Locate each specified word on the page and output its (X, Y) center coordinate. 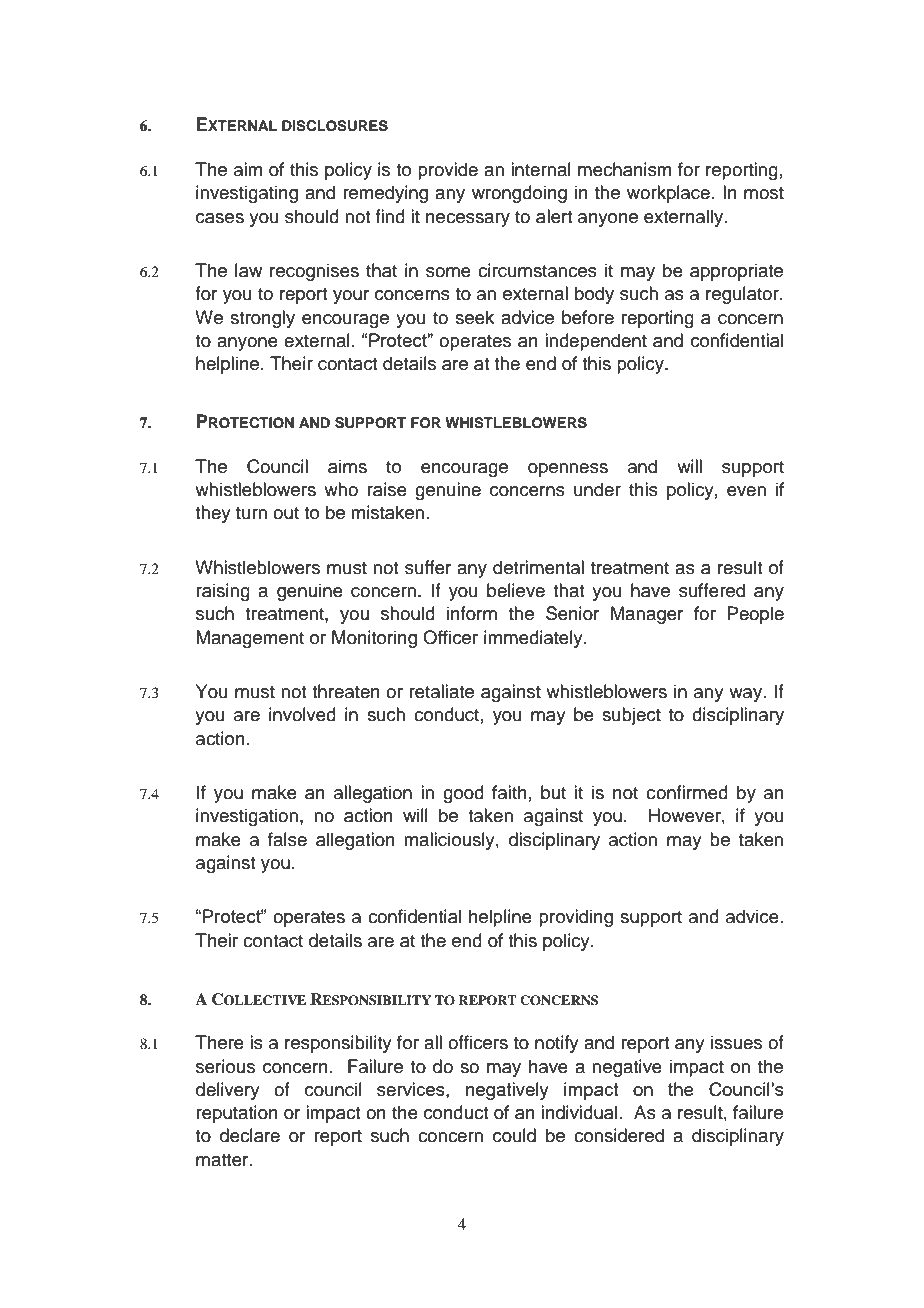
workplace (668, 194)
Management (250, 639)
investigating (247, 194)
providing (576, 918)
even (746, 491)
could (514, 1135)
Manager (647, 615)
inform (472, 613)
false (287, 839)
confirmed (687, 792)
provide (448, 171)
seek (474, 317)
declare (250, 1135)
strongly (262, 319)
